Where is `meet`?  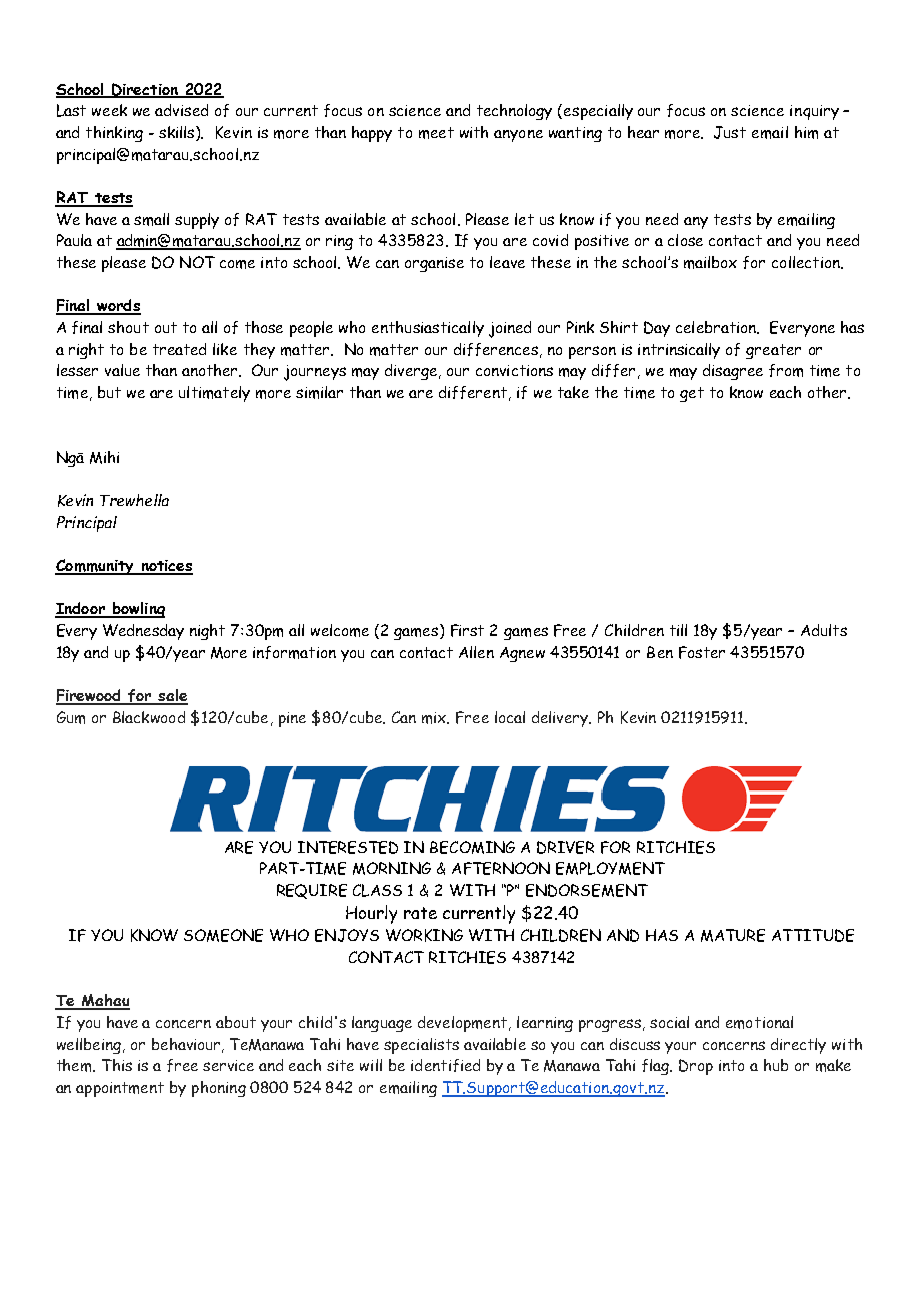
meet is located at coordinates (436, 133).
